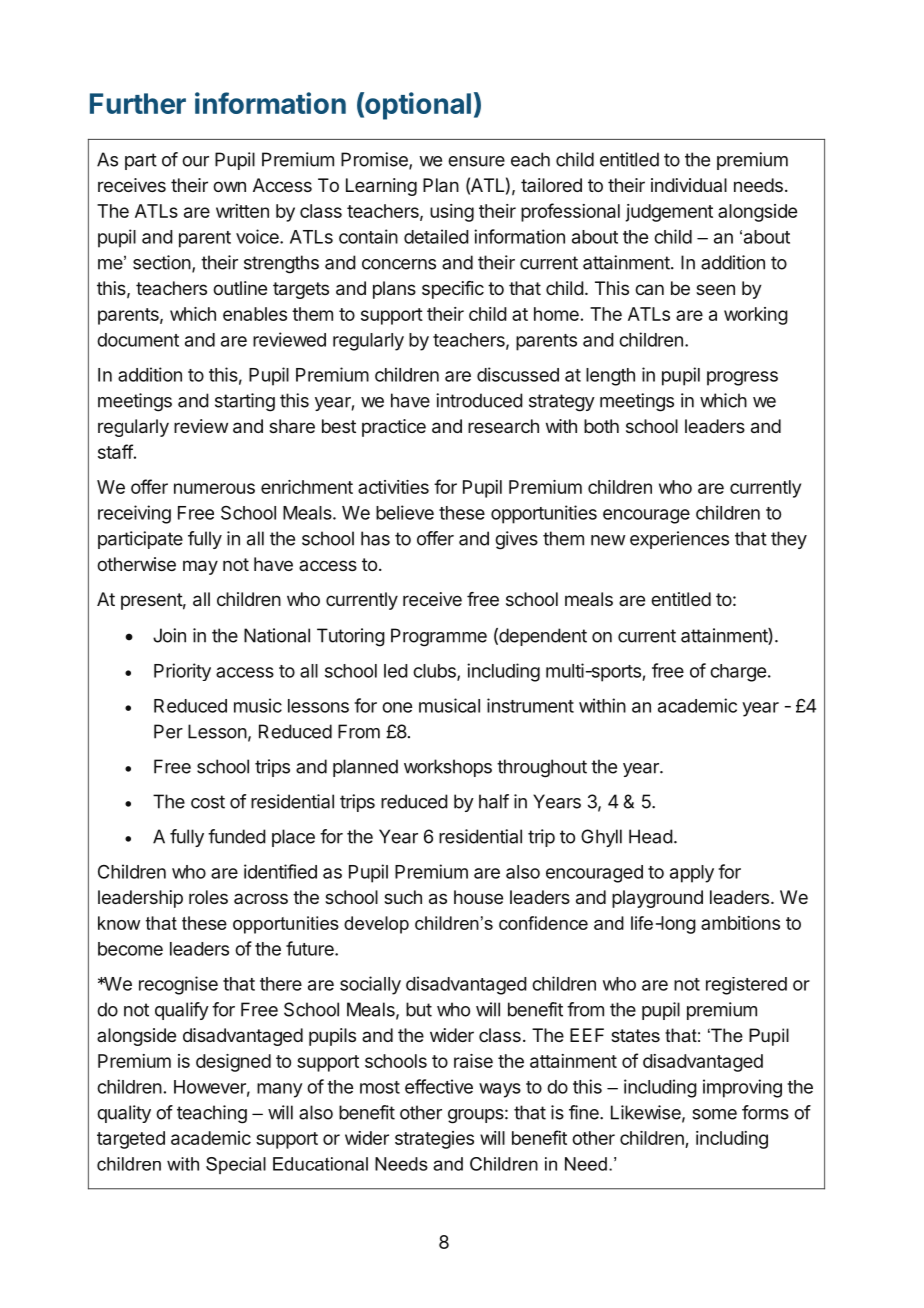  Describe the element at coordinates (169, 635) in the document. I see `Join` at that location.
